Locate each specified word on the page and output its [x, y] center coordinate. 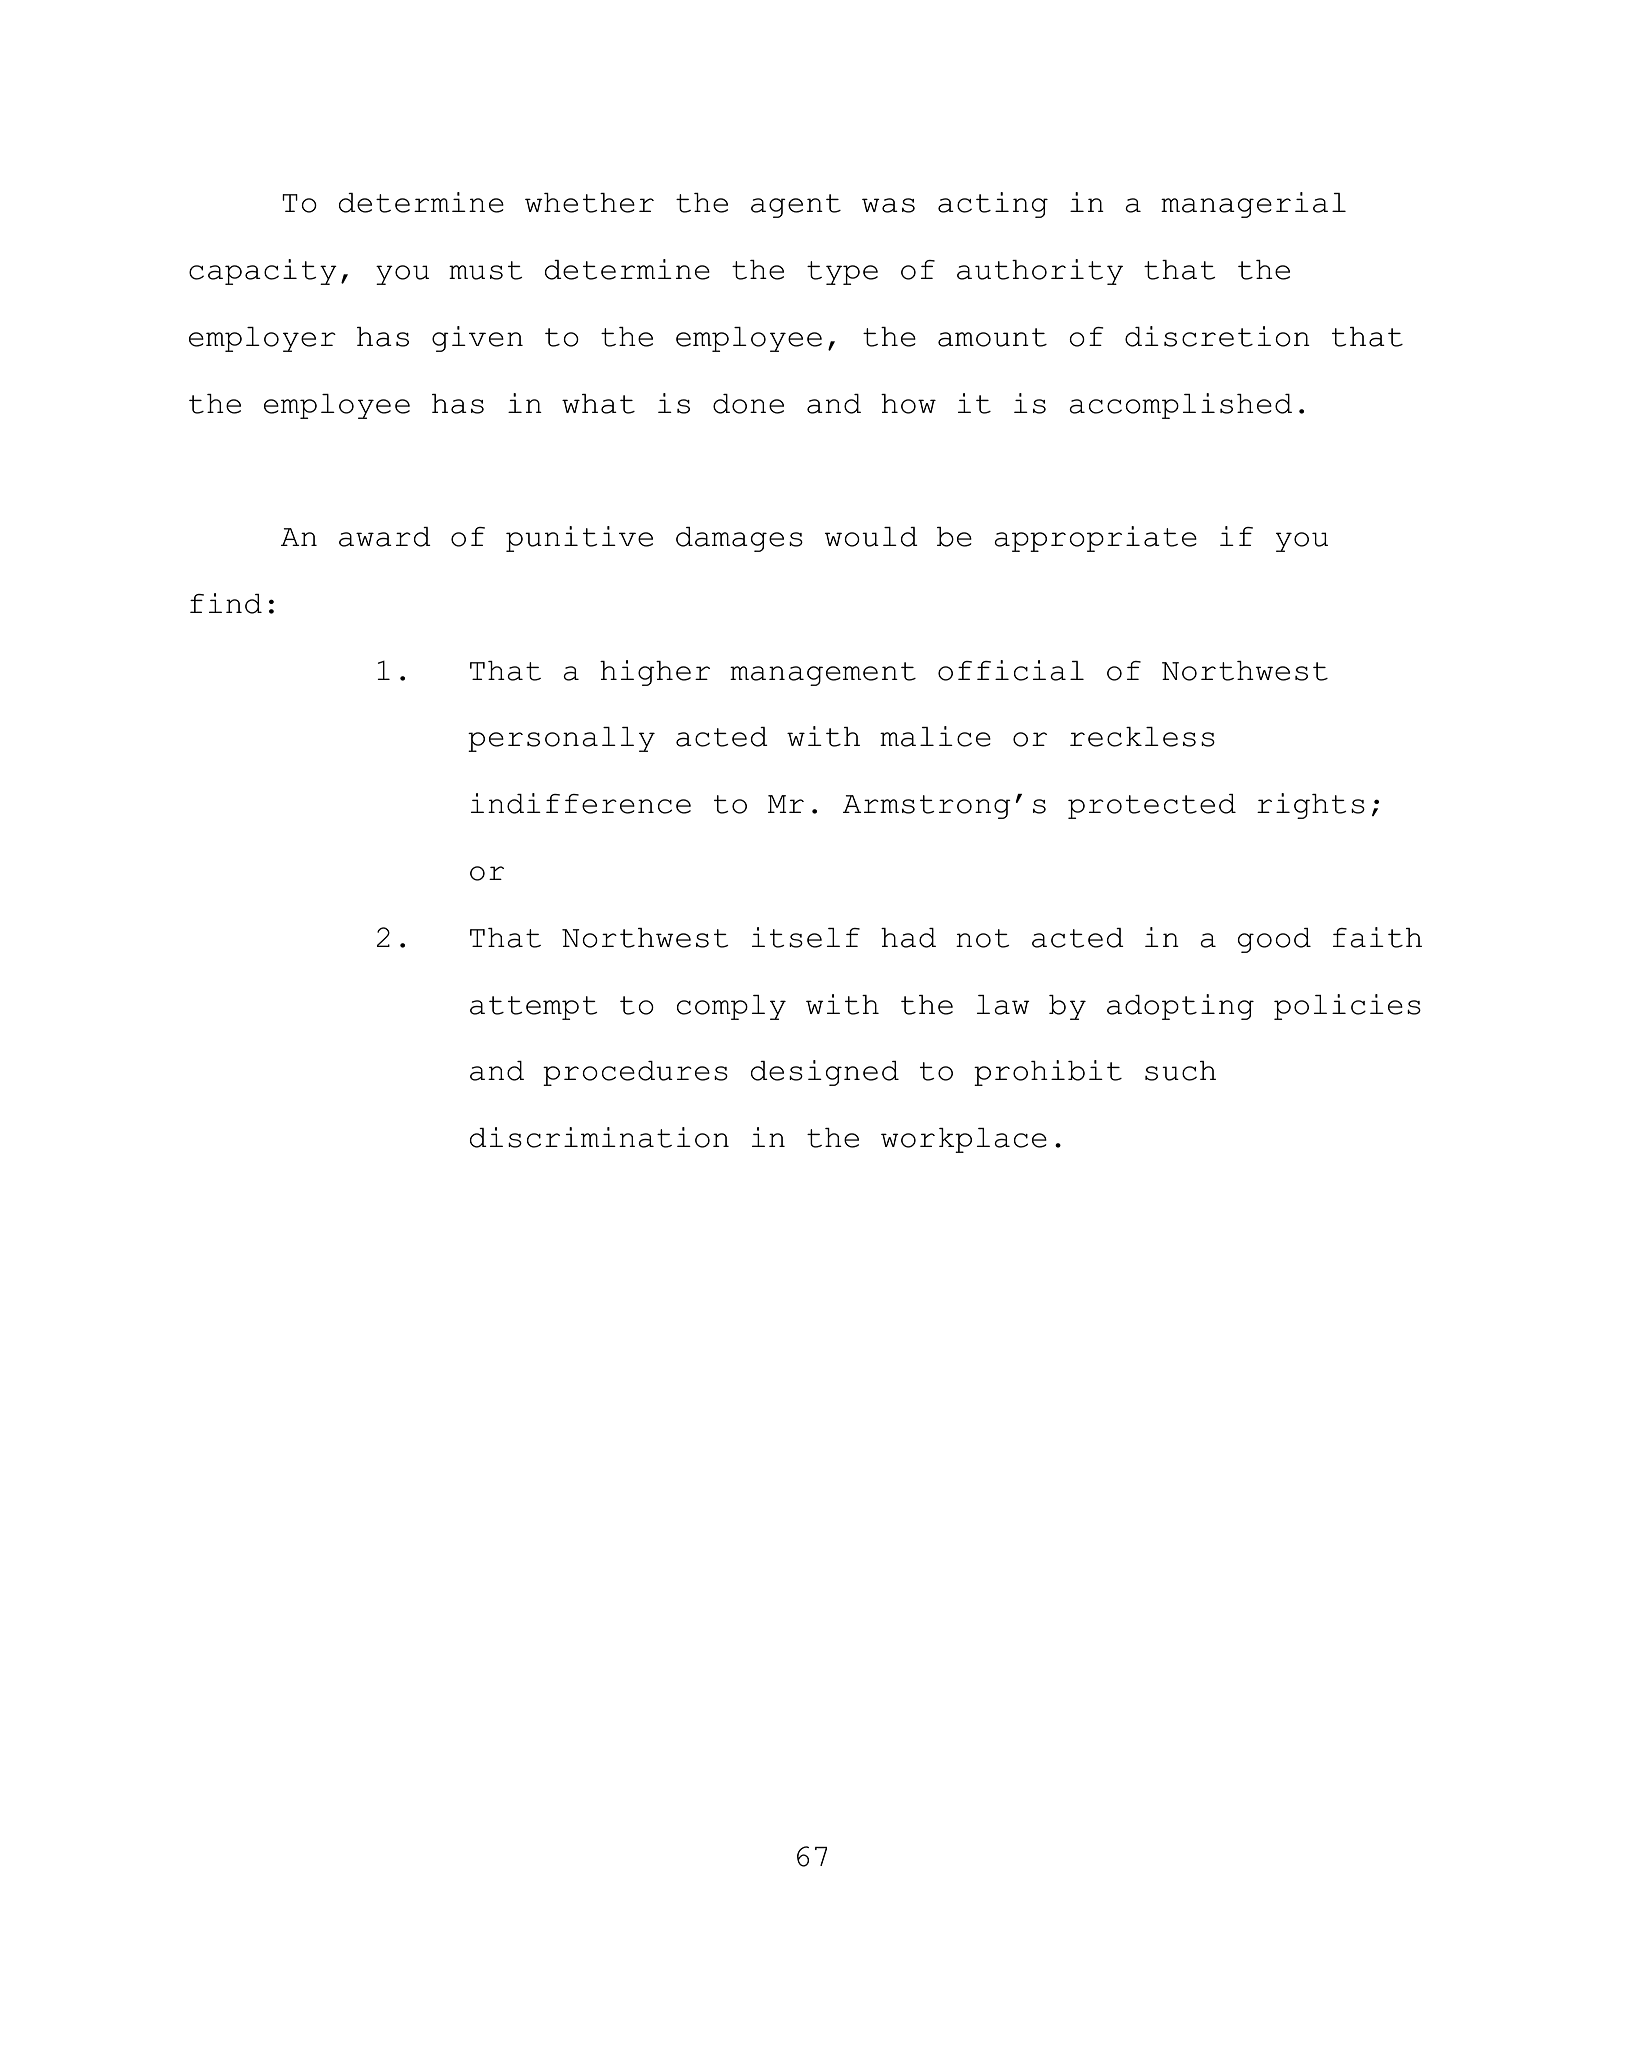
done [748, 404]
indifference [581, 803]
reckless [1142, 737]
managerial [1253, 205]
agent [796, 206]
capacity [263, 272]
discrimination [599, 1137]
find [226, 603]
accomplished [1180, 406]
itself [806, 937]
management [823, 674]
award [385, 537]
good [1274, 940]
